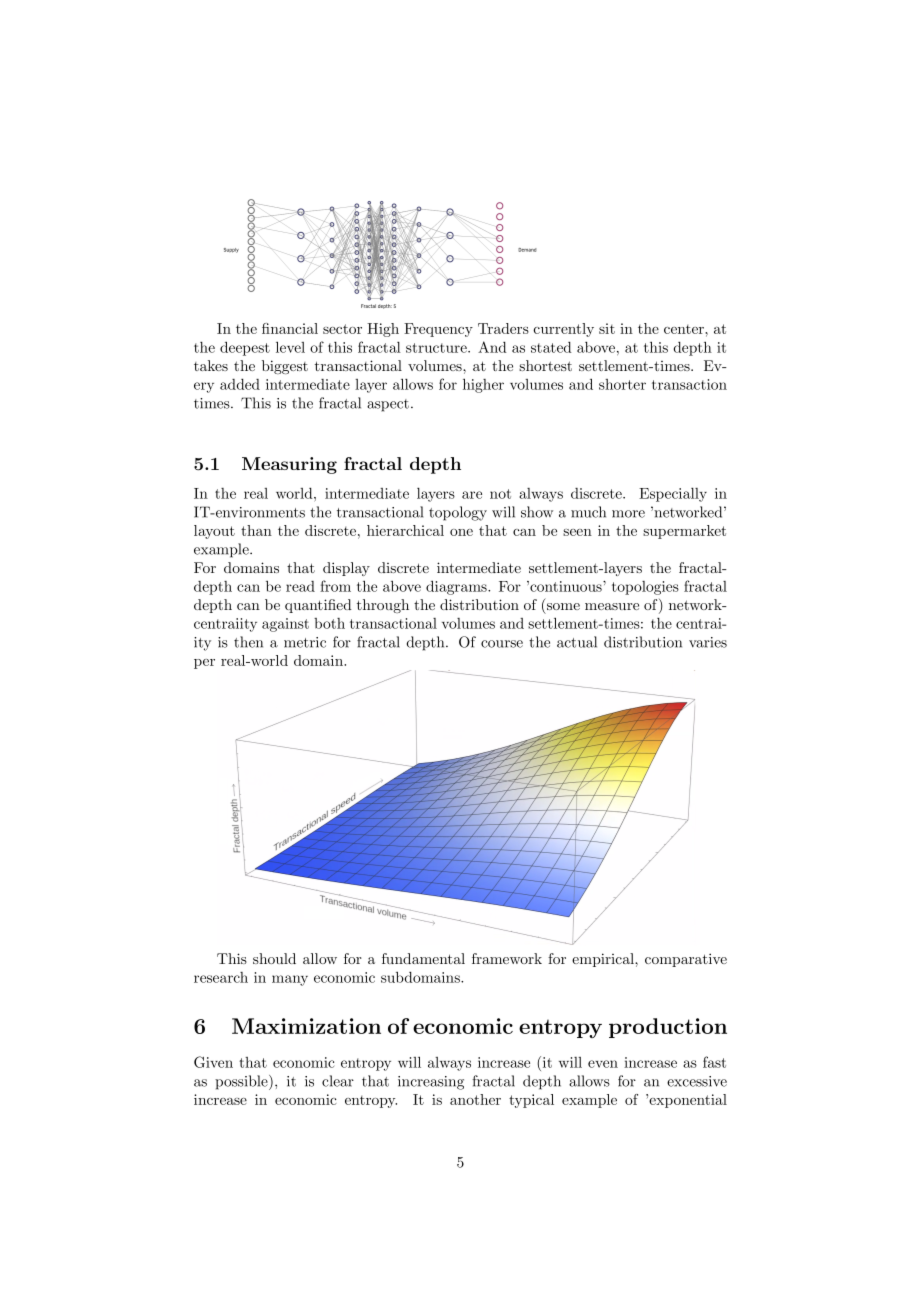 Image resolution: width=924 pixels, height=1308 pixels. Describe the element at coordinates (475, 1099) in the image. I see `another` at that location.
